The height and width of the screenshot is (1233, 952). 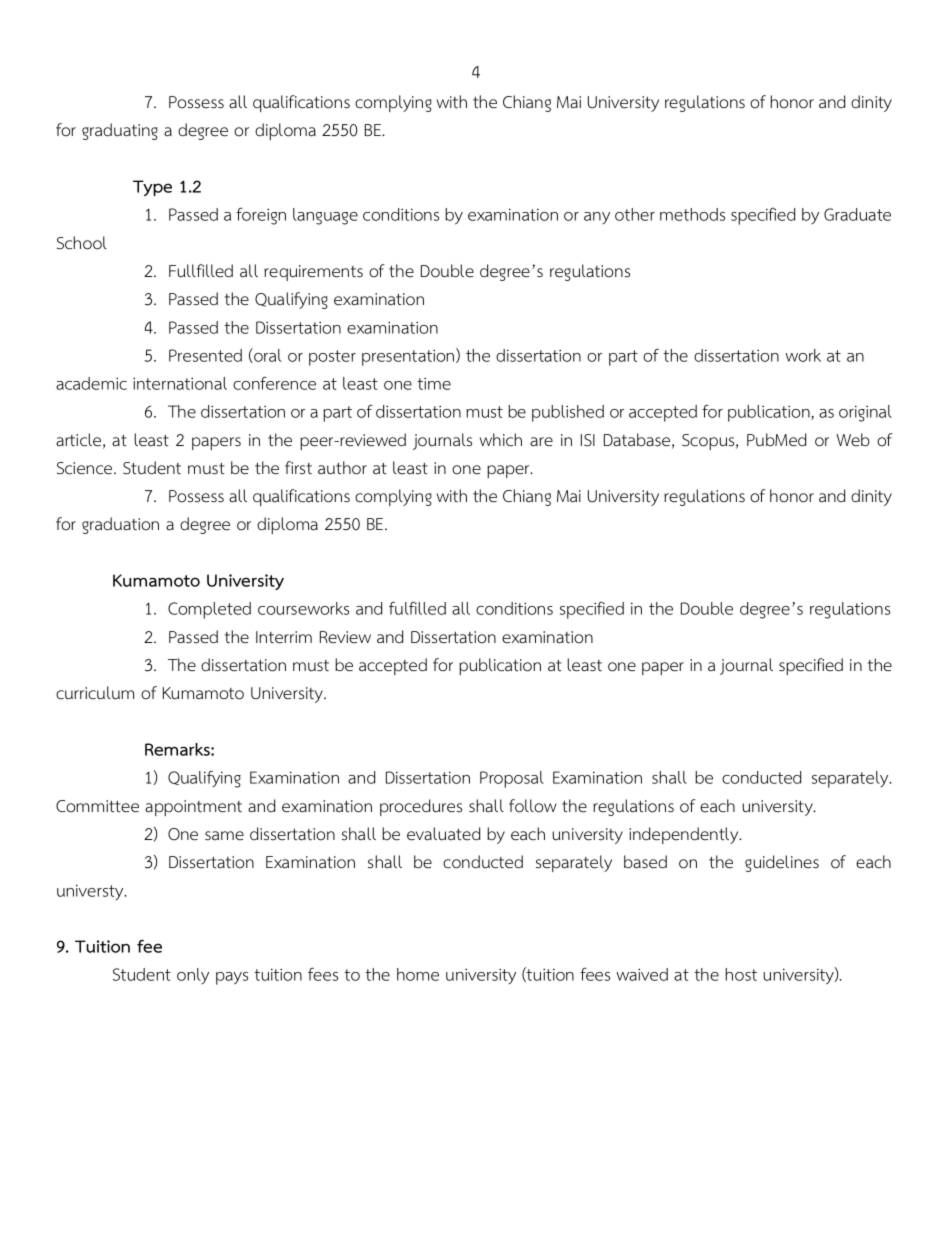 What do you see at coordinates (193, 976) in the screenshot?
I see `only` at bounding box center [193, 976].
